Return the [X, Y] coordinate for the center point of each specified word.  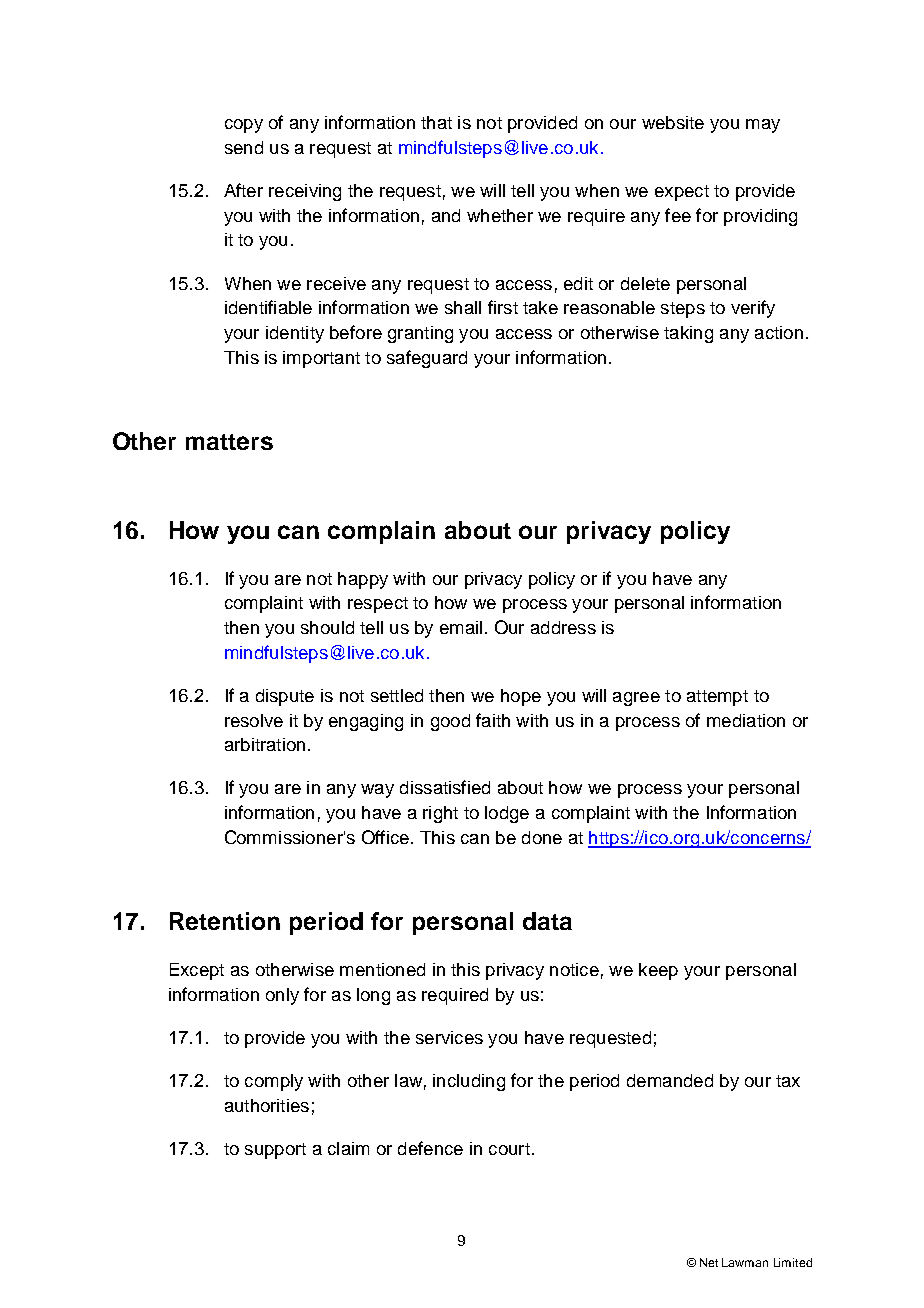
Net [709, 1262]
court [509, 1149]
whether [500, 215]
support [275, 1151]
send [244, 147]
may [763, 126]
